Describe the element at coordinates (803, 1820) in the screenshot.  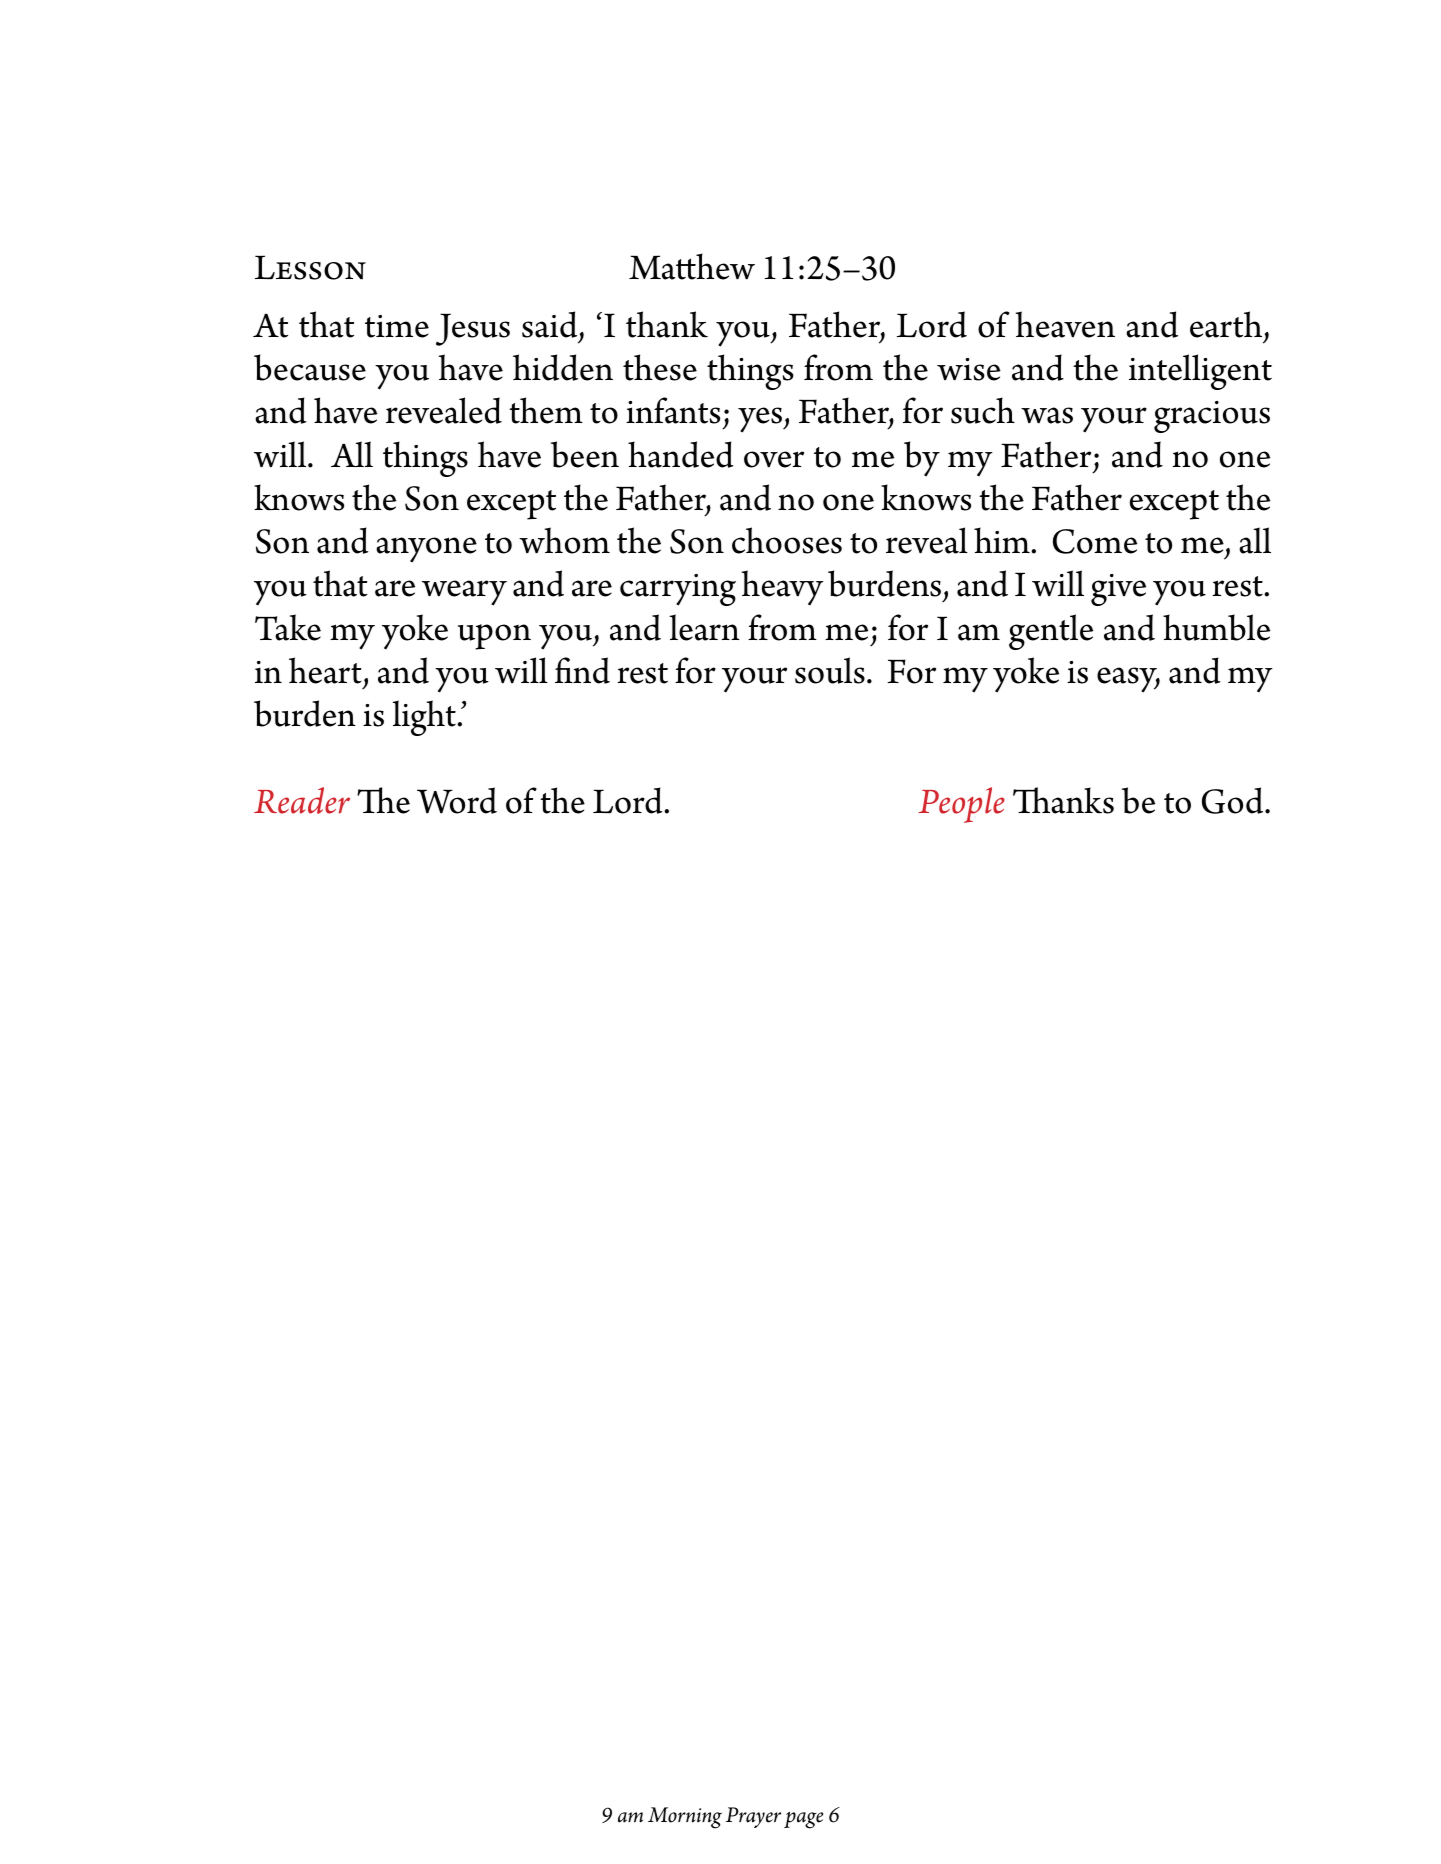
I see `page` at that location.
